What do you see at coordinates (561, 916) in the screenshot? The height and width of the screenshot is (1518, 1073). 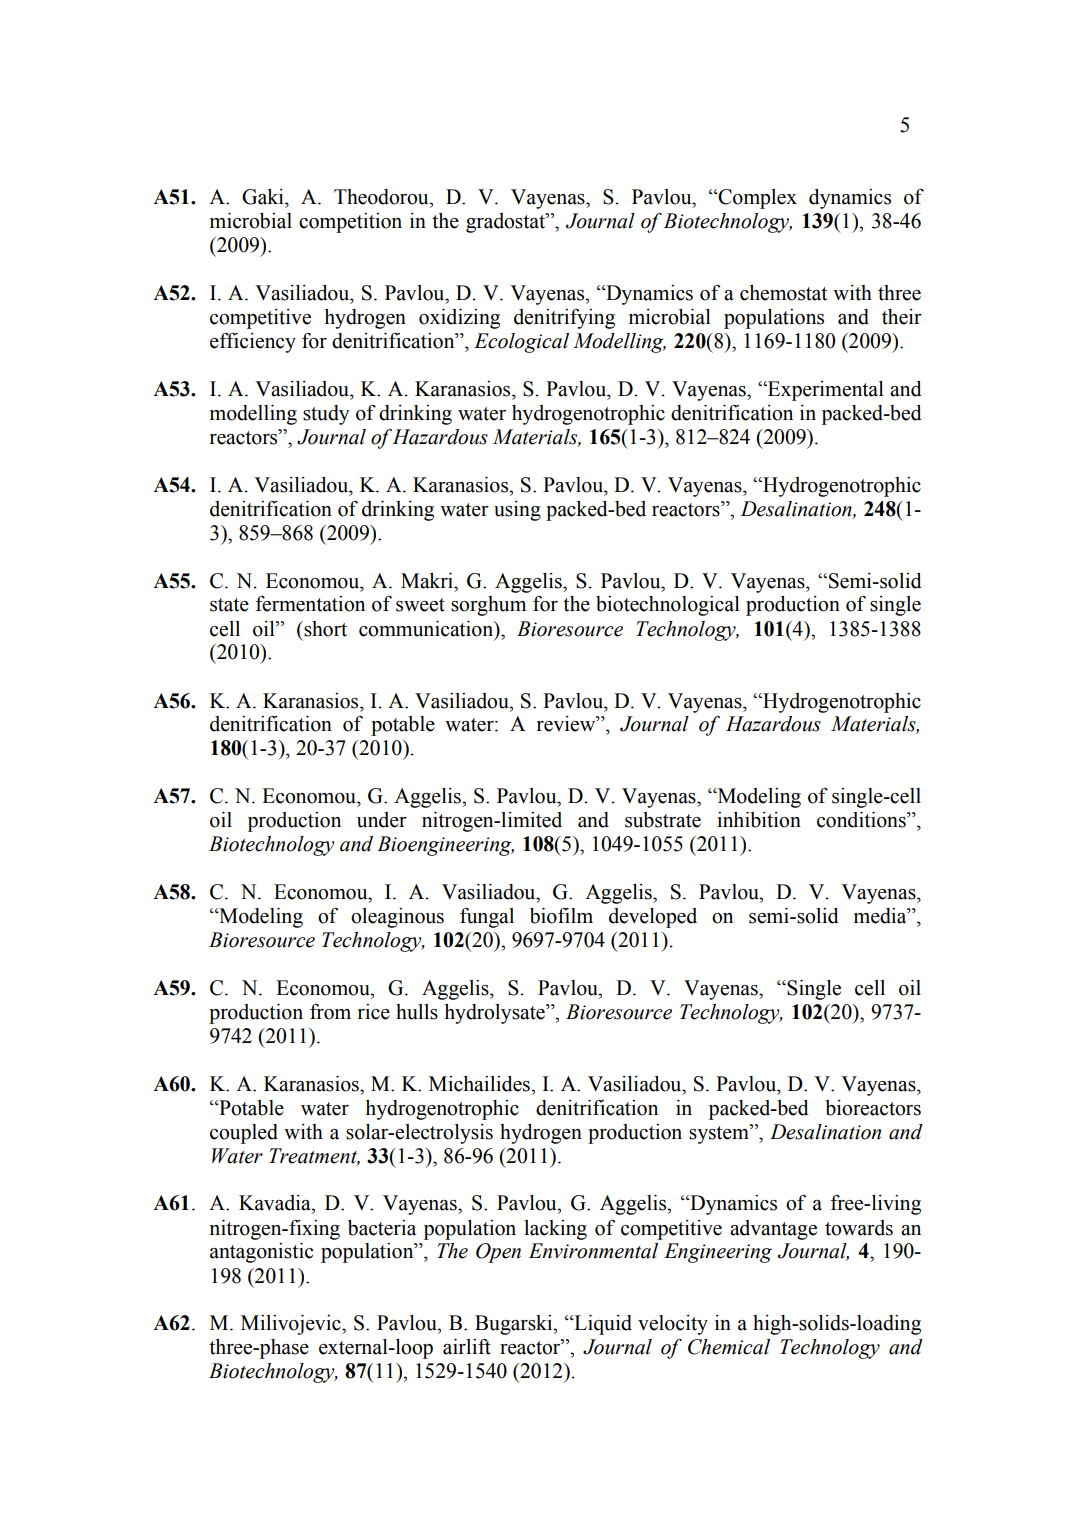 I see `biofilm` at bounding box center [561, 916].
